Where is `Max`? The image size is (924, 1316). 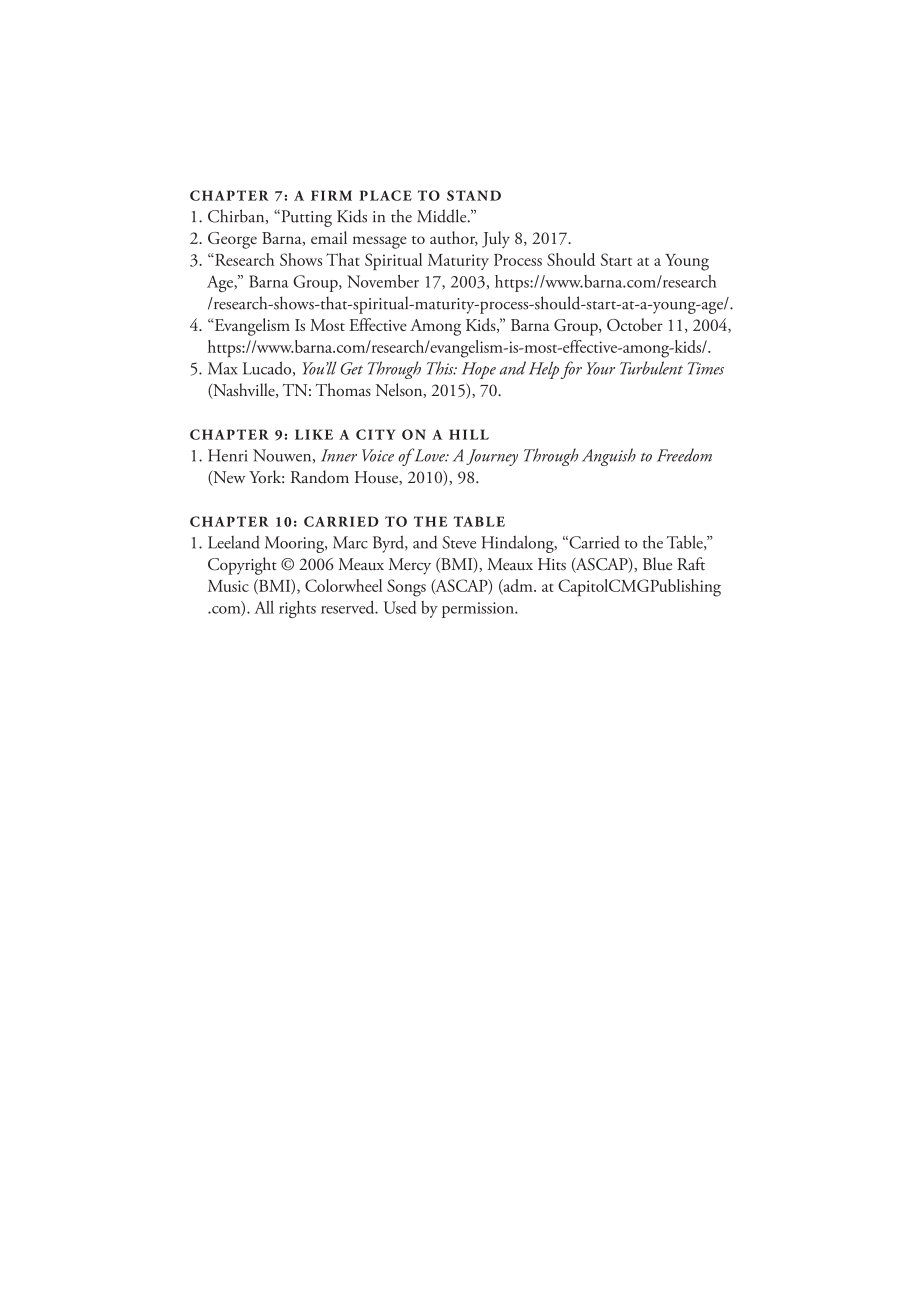
Max is located at coordinates (223, 368).
